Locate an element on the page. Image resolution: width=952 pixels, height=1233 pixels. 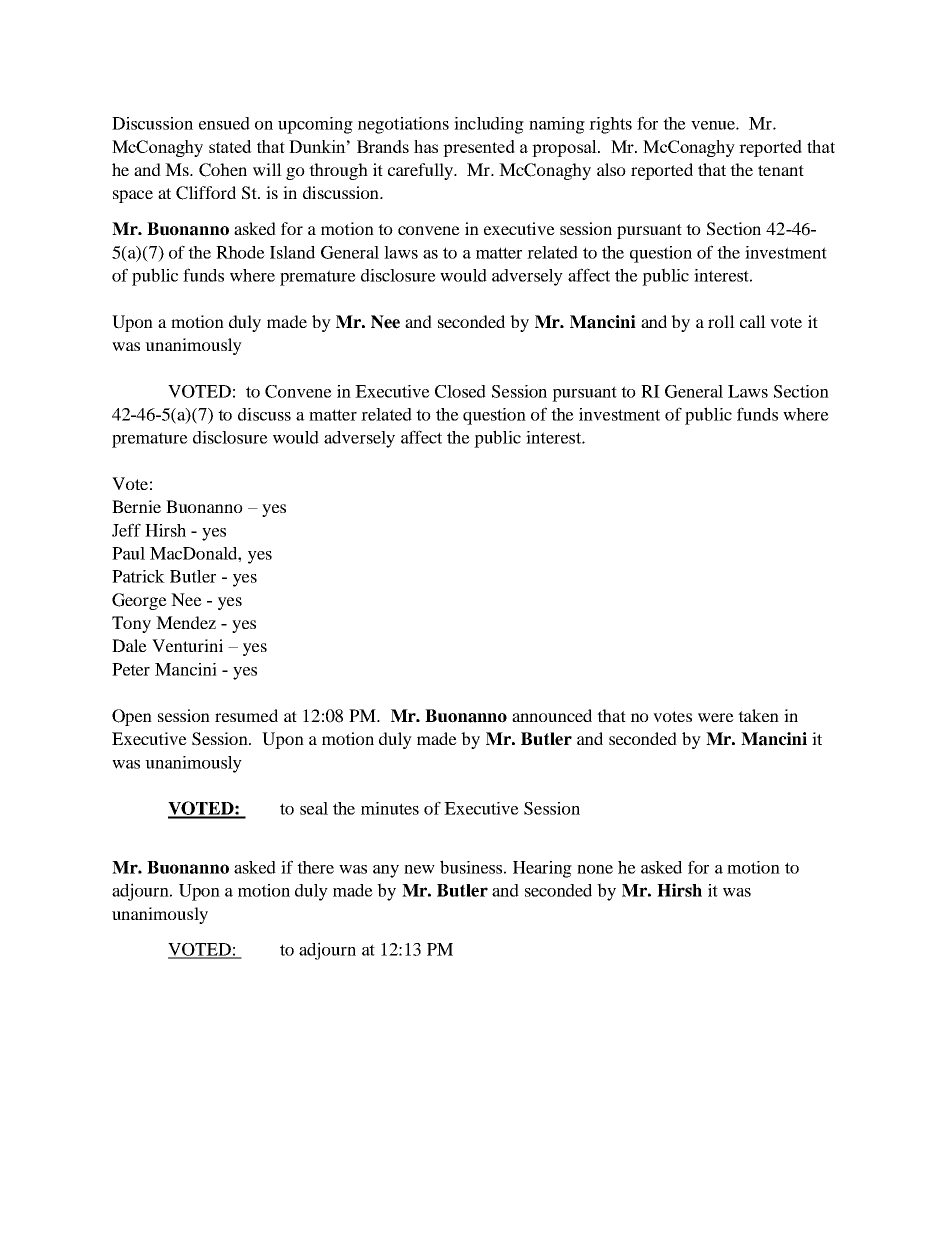
there is located at coordinates (315, 867).
